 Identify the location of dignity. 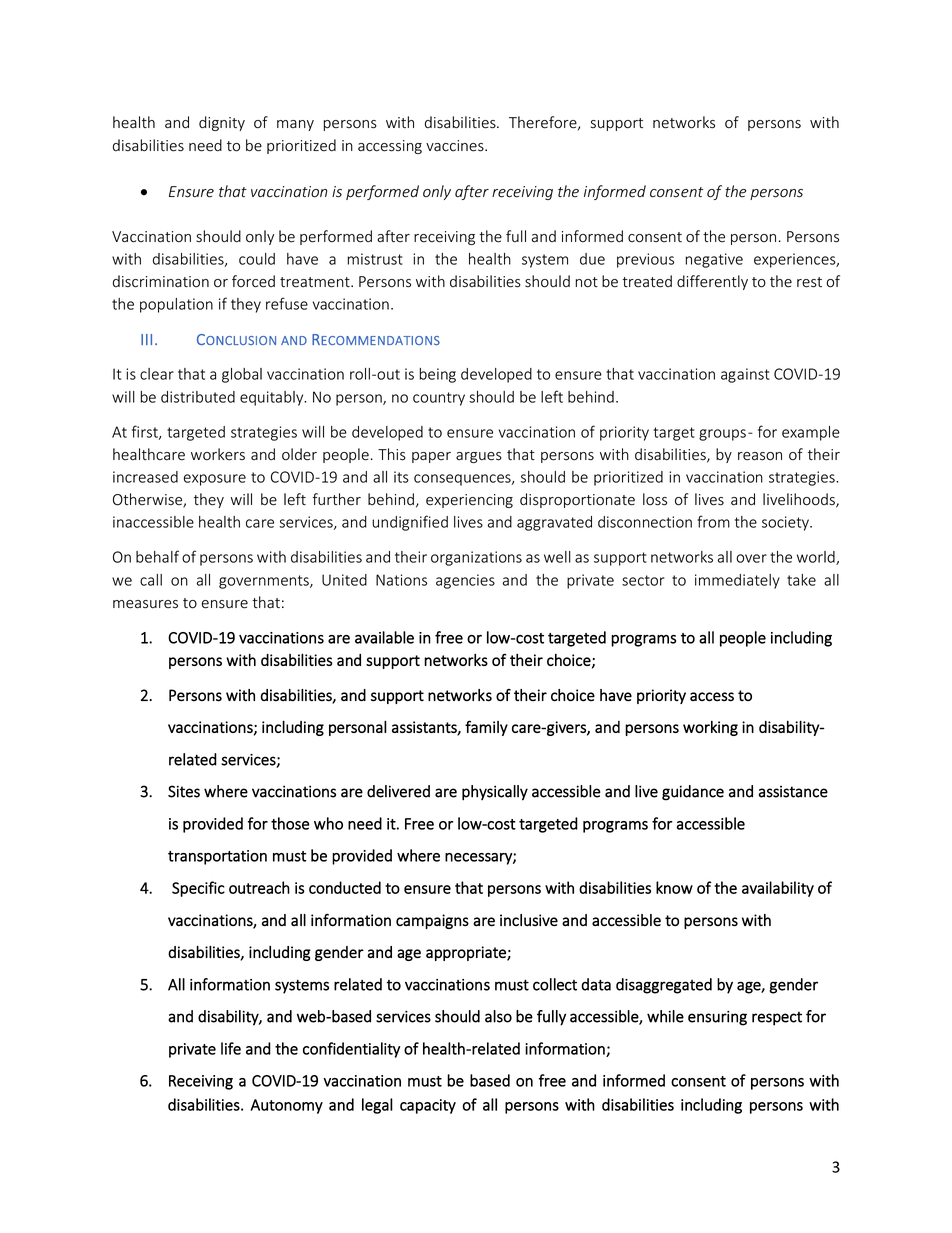
(222, 123).
